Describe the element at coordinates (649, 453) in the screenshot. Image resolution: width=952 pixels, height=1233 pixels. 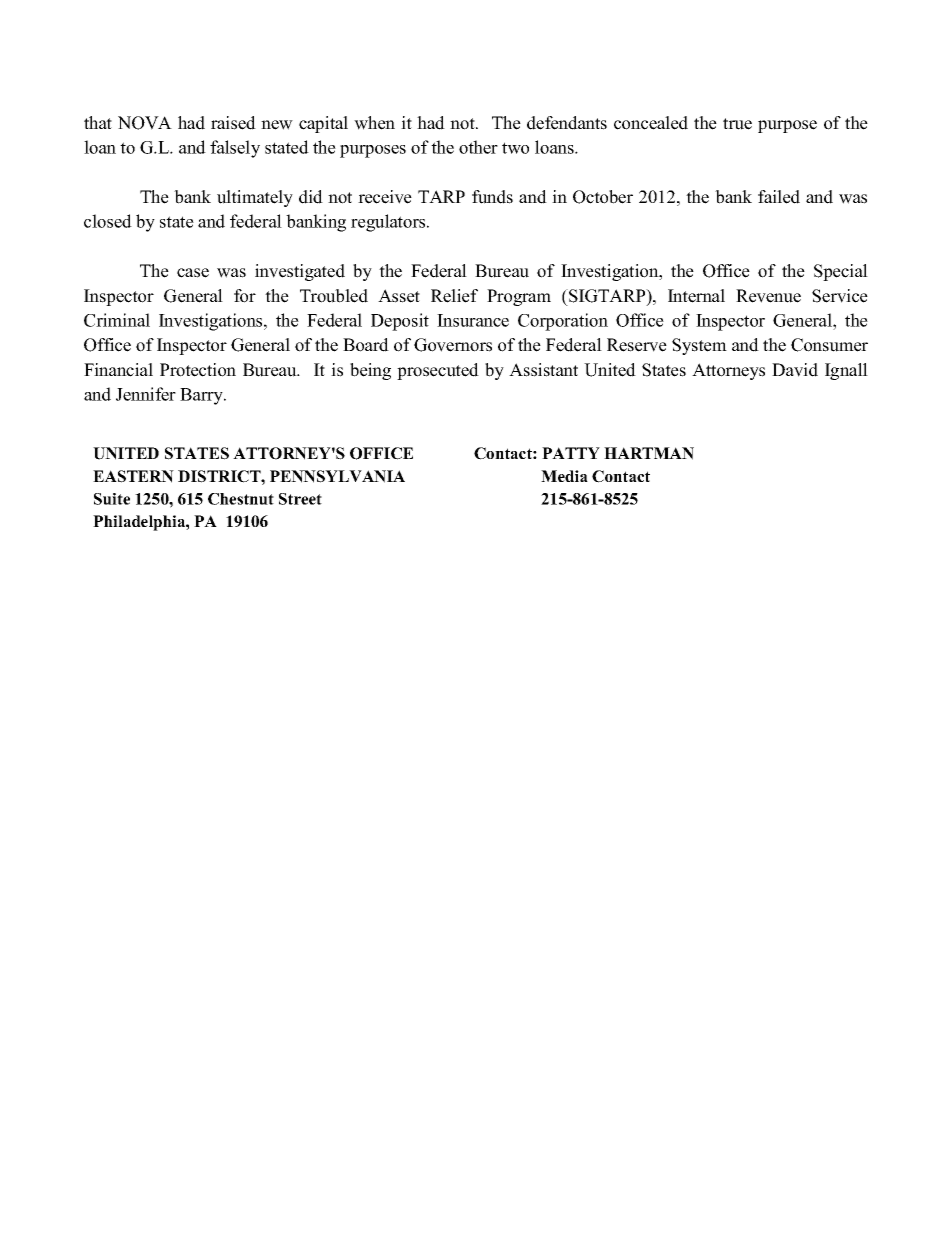
I see `HARTMAN` at that location.
